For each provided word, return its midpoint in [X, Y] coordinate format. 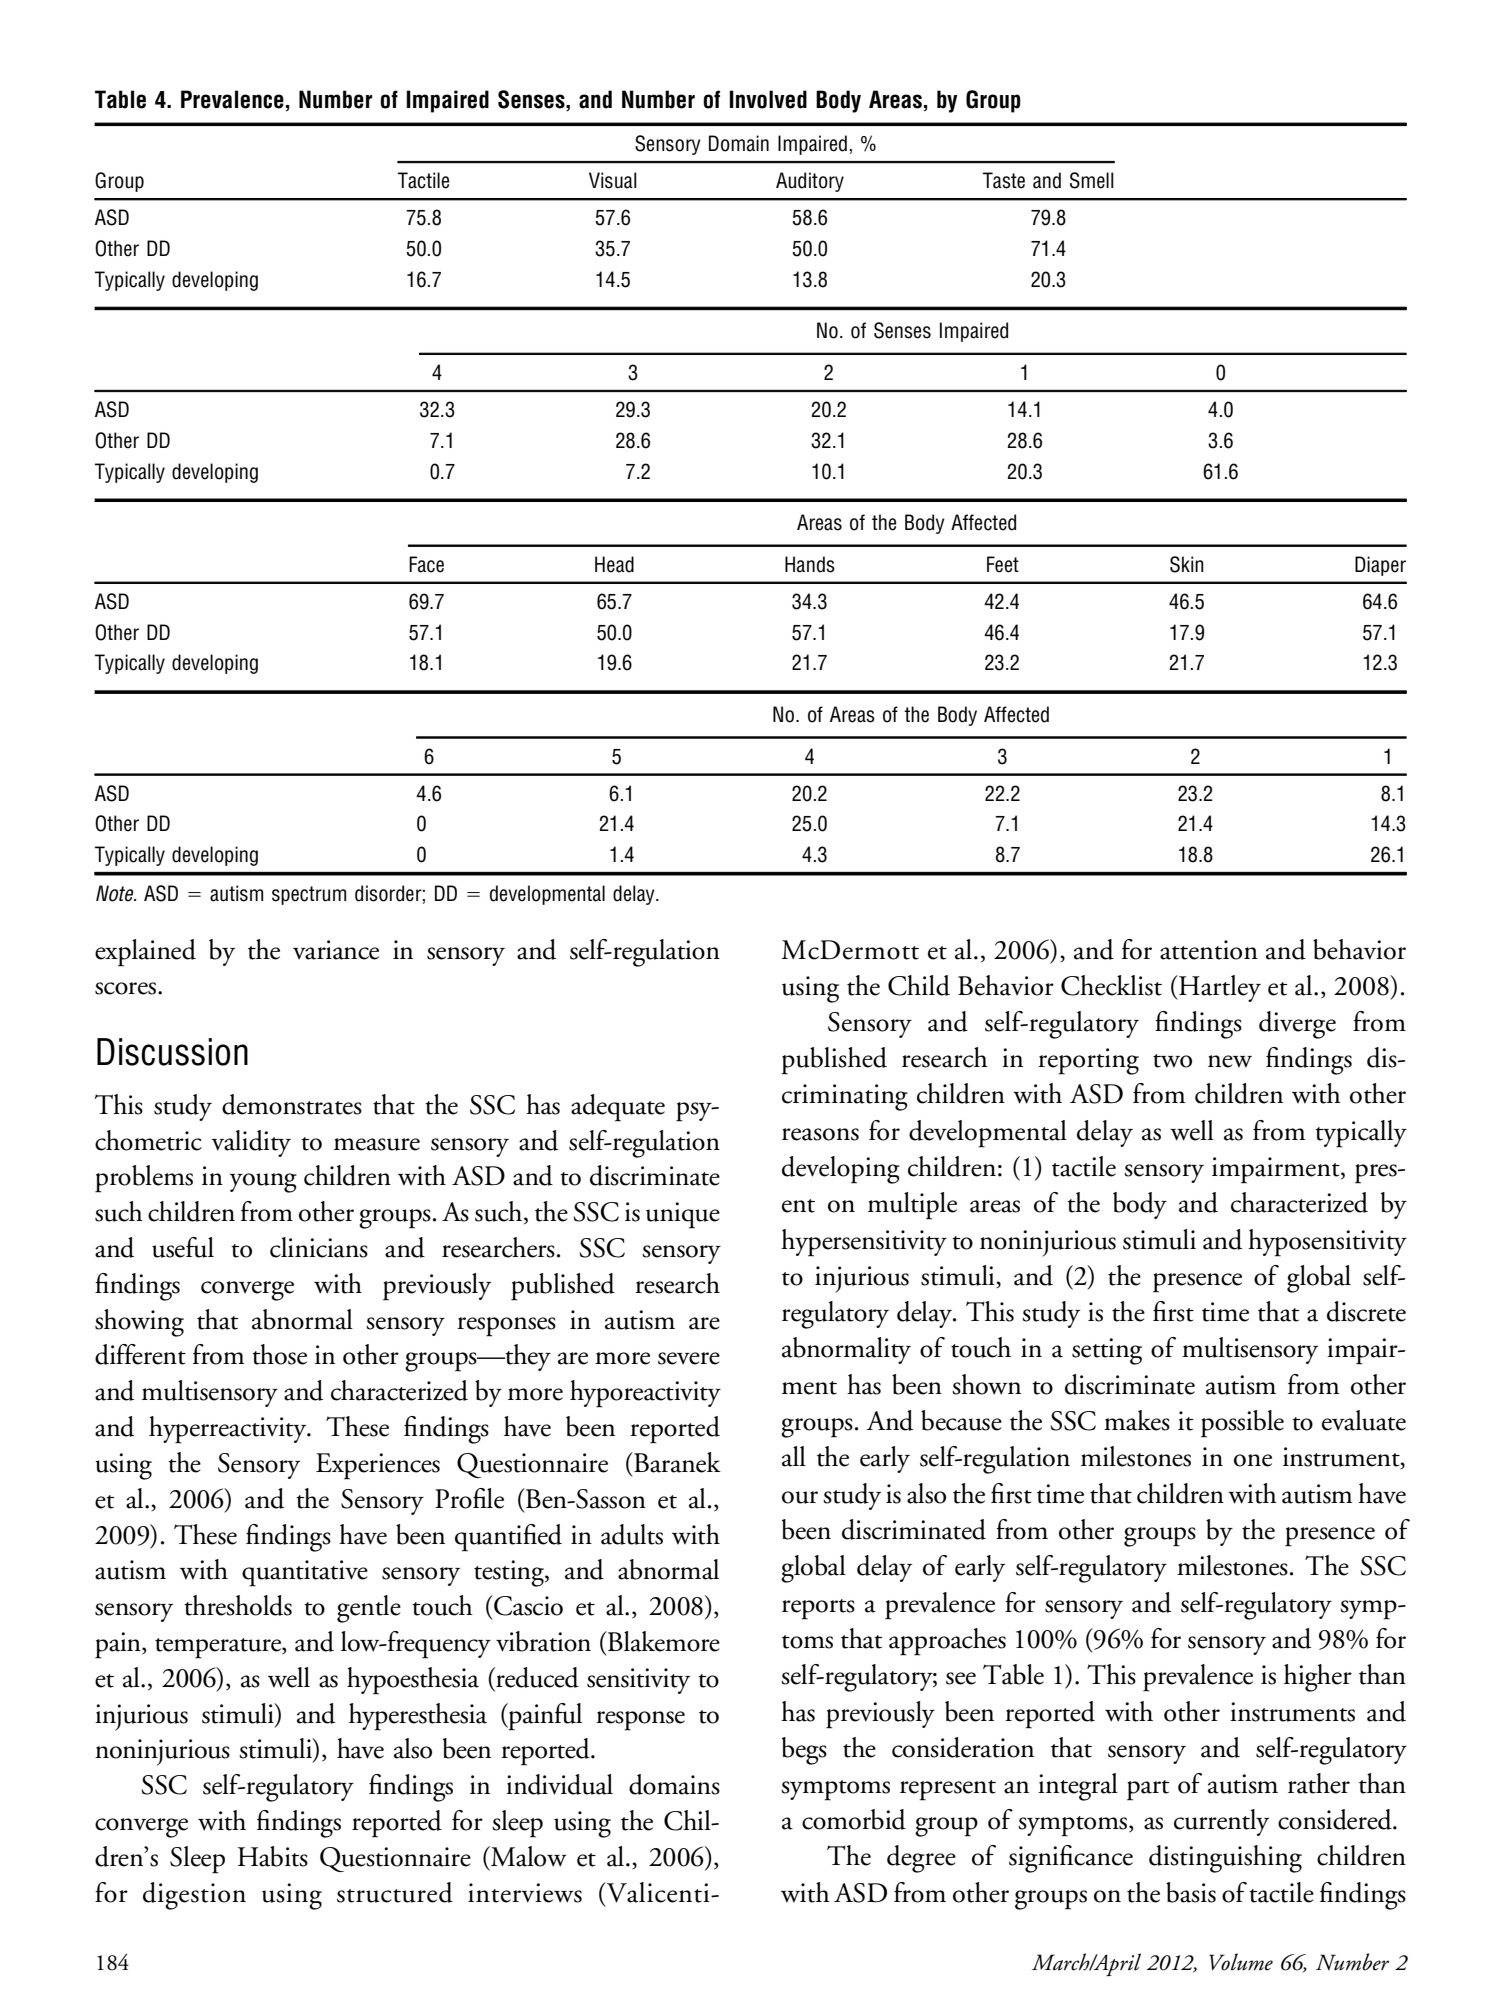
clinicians [319, 1247]
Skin [1187, 564]
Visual [613, 180]
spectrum [309, 895]
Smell [1092, 180]
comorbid [854, 1819]
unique [683, 1215]
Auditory [810, 182]
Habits [273, 1856]
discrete [1366, 1311]
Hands [810, 564]
